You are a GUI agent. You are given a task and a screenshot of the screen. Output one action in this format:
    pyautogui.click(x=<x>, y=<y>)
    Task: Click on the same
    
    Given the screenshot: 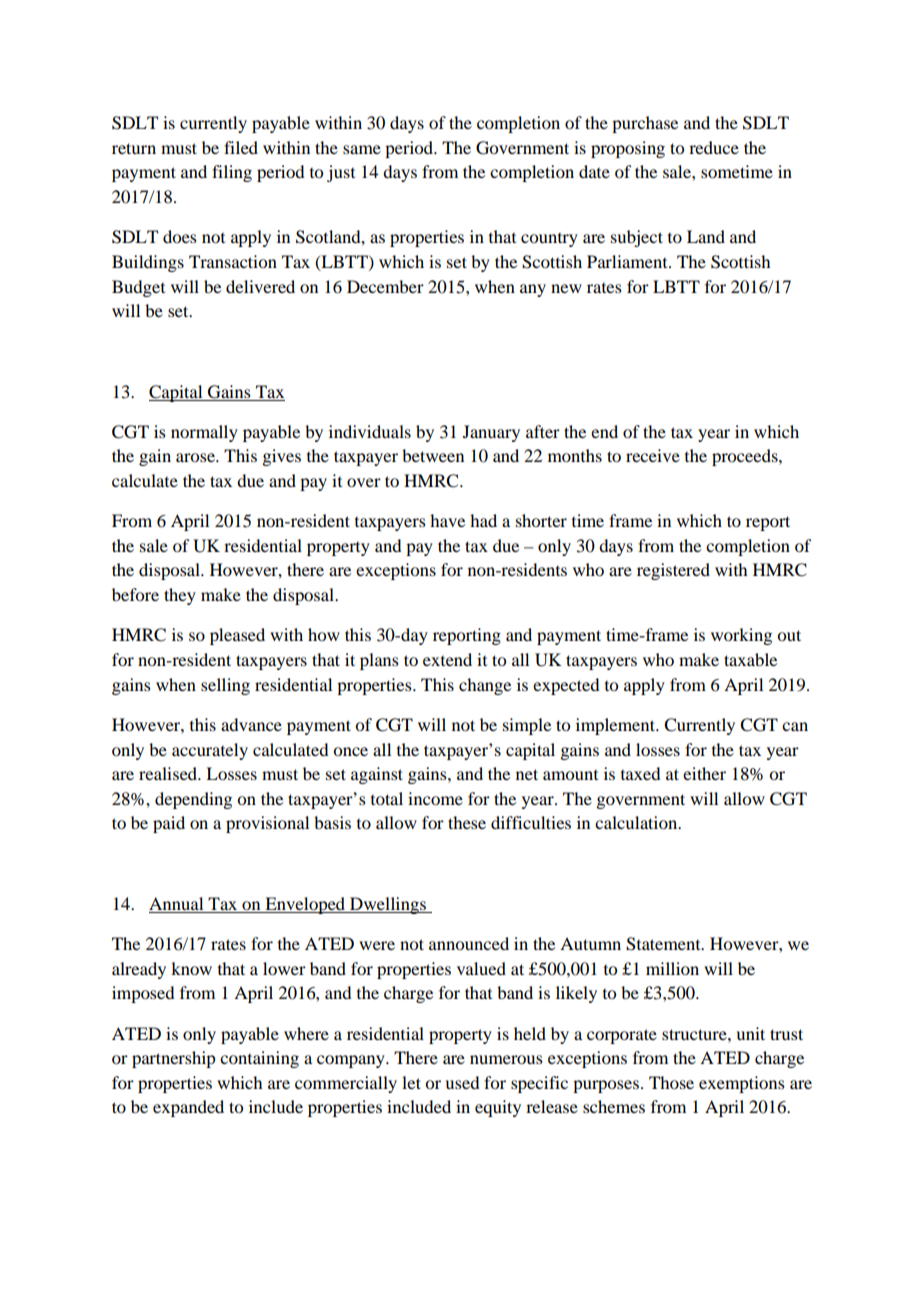 What is the action you would take?
    pyautogui.click(x=362, y=149)
